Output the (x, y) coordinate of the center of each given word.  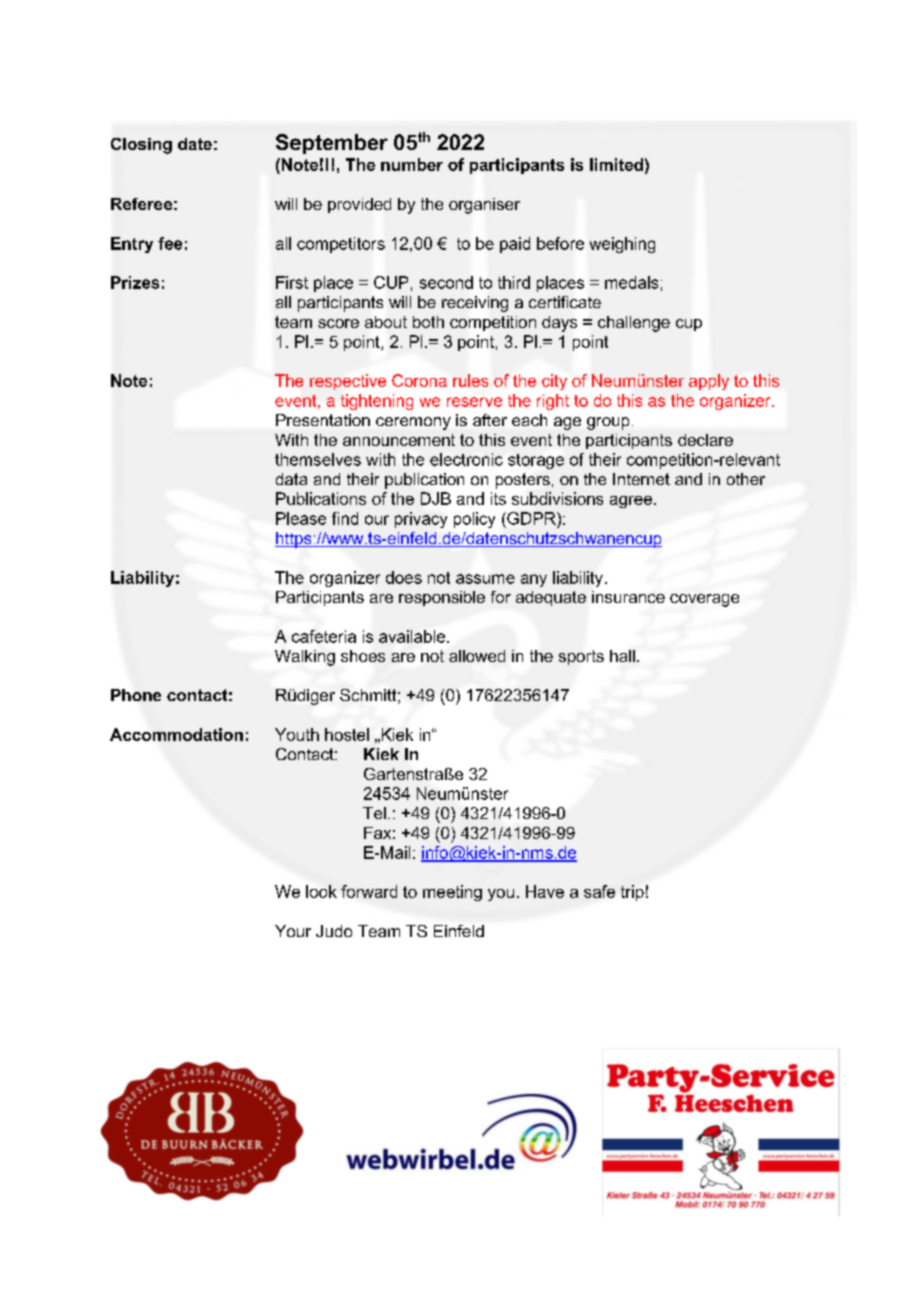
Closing (141, 146)
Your (293, 931)
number (412, 164)
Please (301, 518)
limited (616, 164)
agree (632, 502)
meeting (452, 893)
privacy (421, 520)
